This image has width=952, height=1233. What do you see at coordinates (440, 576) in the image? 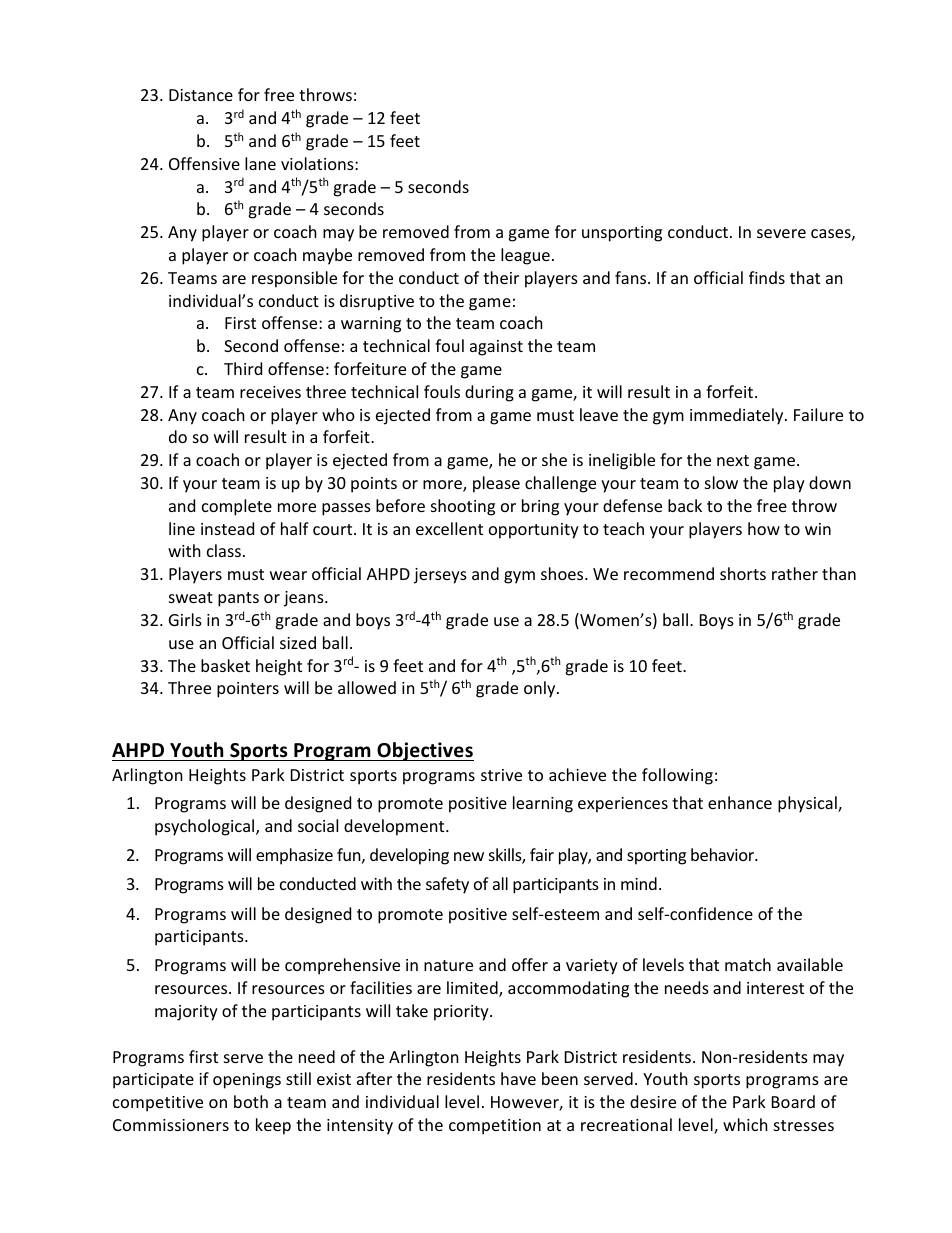
I see `jerseys` at bounding box center [440, 576].
